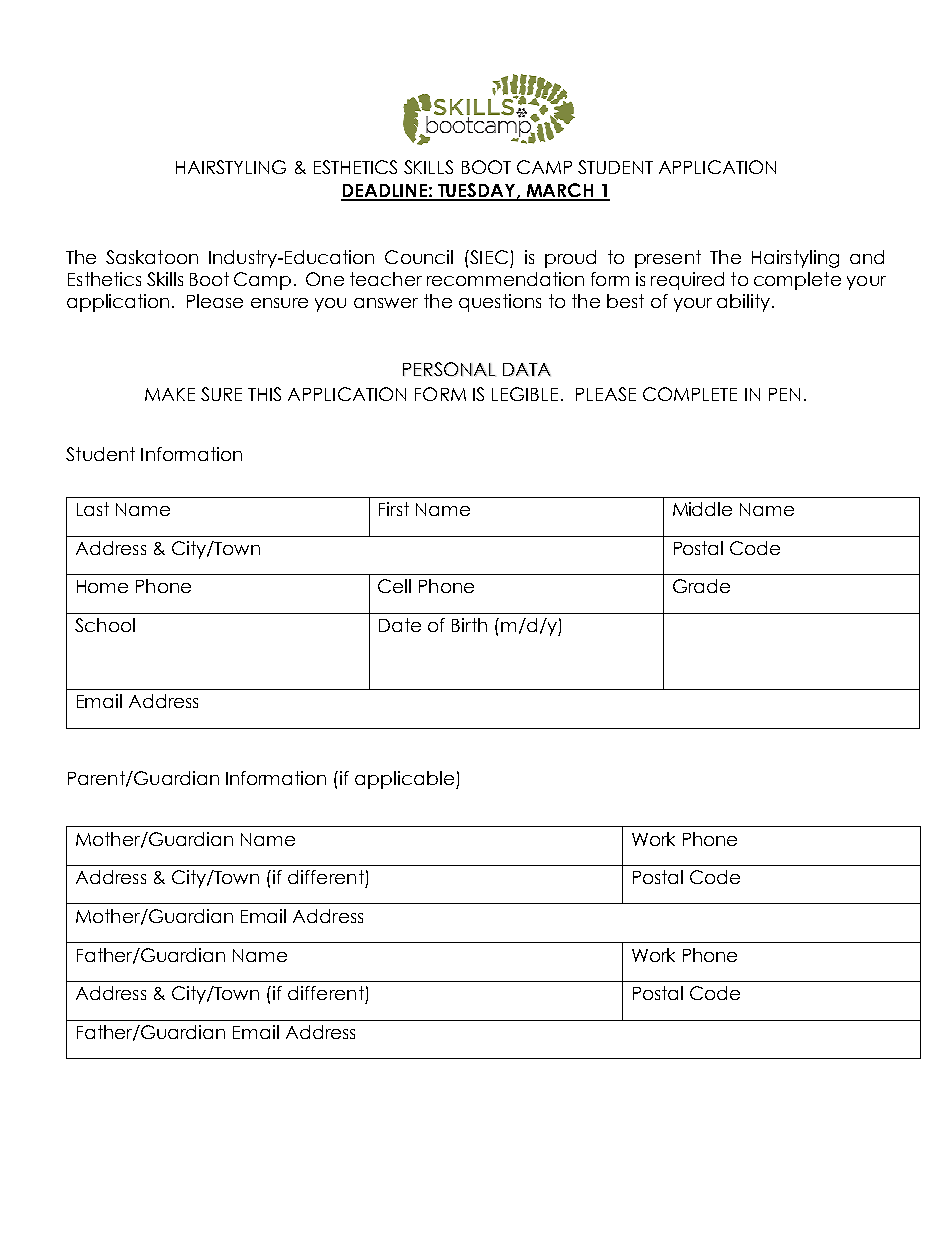 The width and height of the screenshot is (952, 1233). Describe the element at coordinates (170, 394) in the screenshot. I see `MAKE` at that location.
